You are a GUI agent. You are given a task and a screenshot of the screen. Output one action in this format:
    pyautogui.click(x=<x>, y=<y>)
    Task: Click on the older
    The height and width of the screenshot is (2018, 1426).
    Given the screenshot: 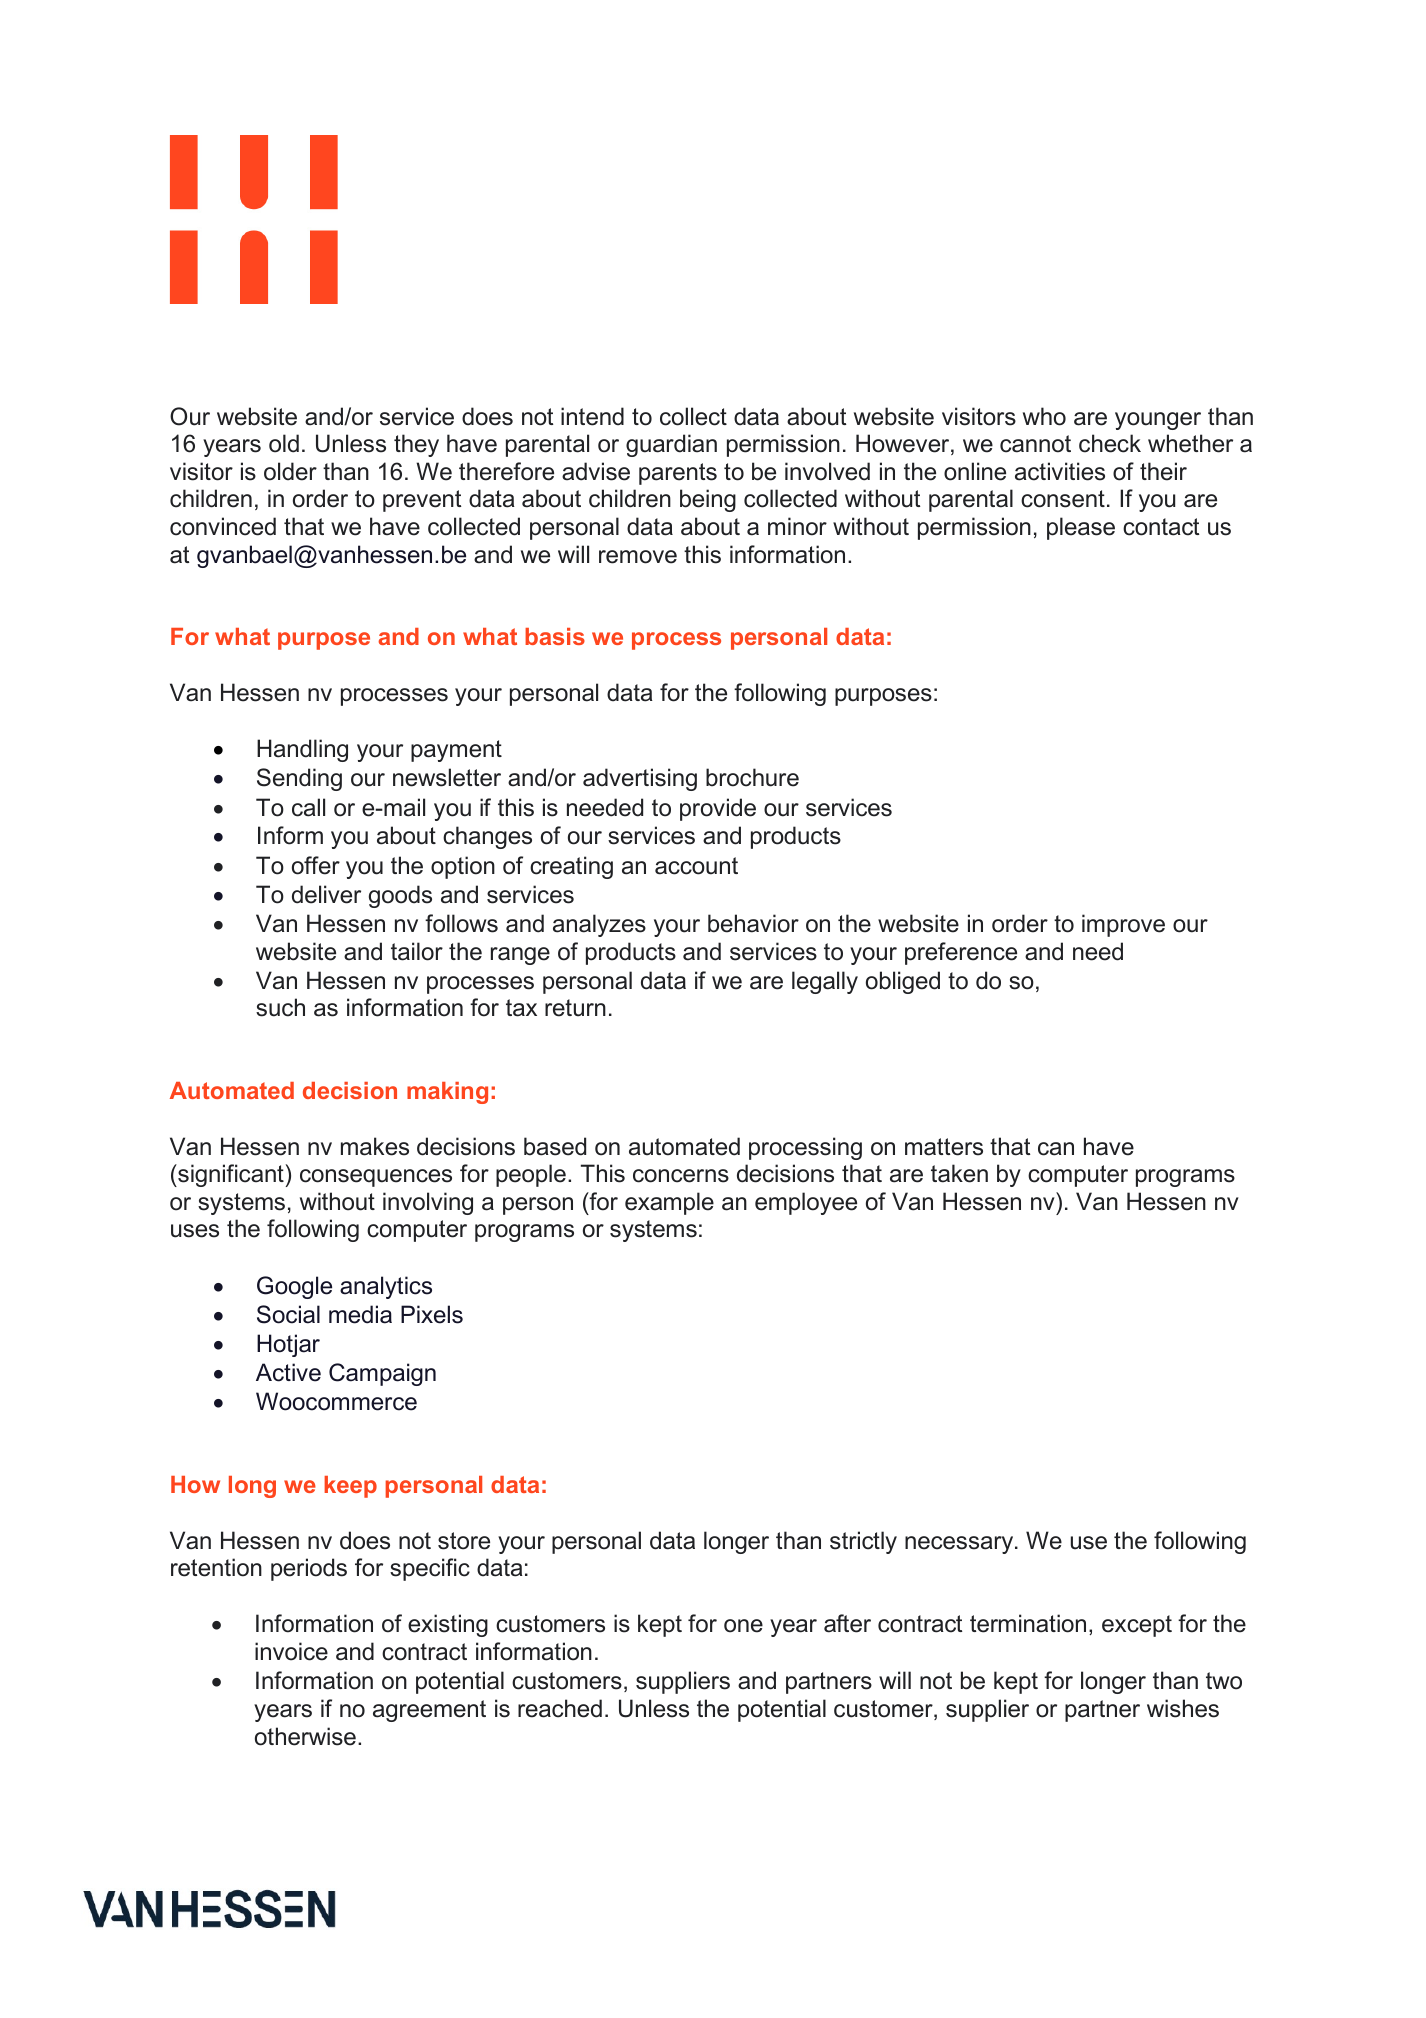 What is the action you would take?
    pyautogui.click(x=290, y=471)
